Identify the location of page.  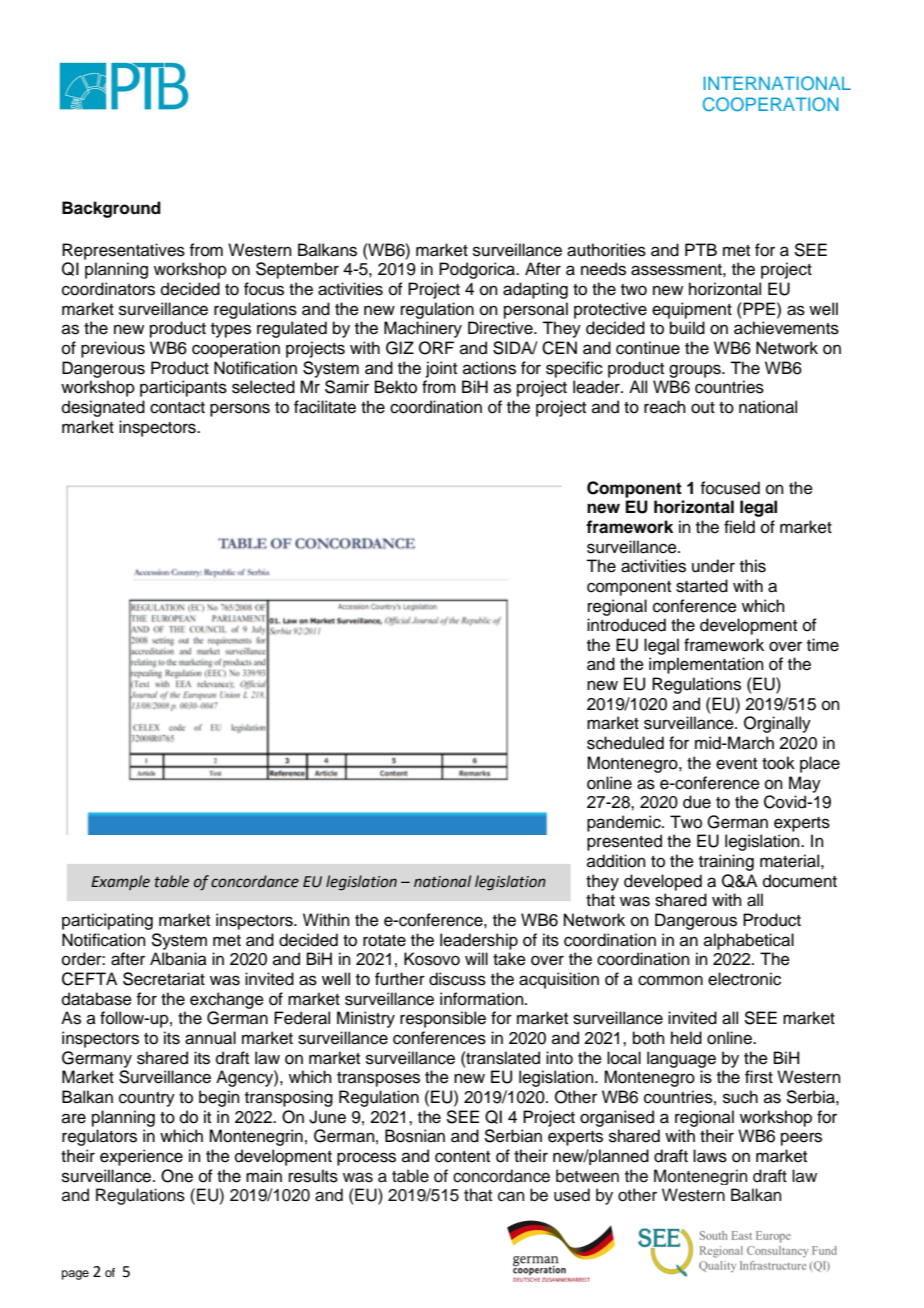
(75, 1275).
